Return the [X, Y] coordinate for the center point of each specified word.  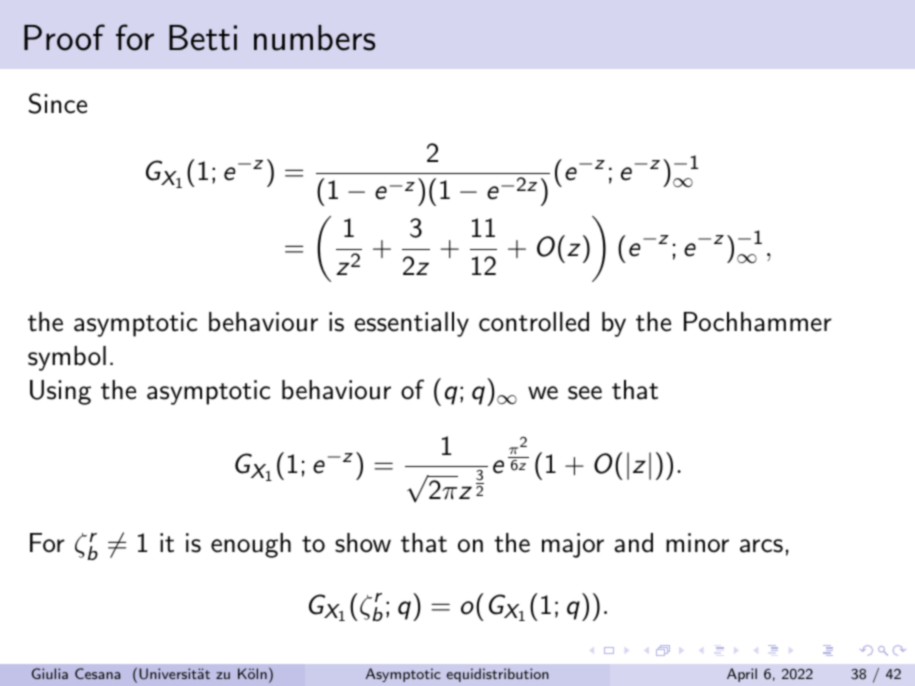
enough [251, 545]
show [363, 543]
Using [60, 392]
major [573, 545]
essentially [411, 324]
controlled [534, 322]
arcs [761, 546]
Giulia [50, 673]
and [633, 543]
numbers [314, 38]
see [585, 393]
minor [697, 543]
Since [58, 103]
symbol [67, 358]
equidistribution [498, 675]
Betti [203, 38]
